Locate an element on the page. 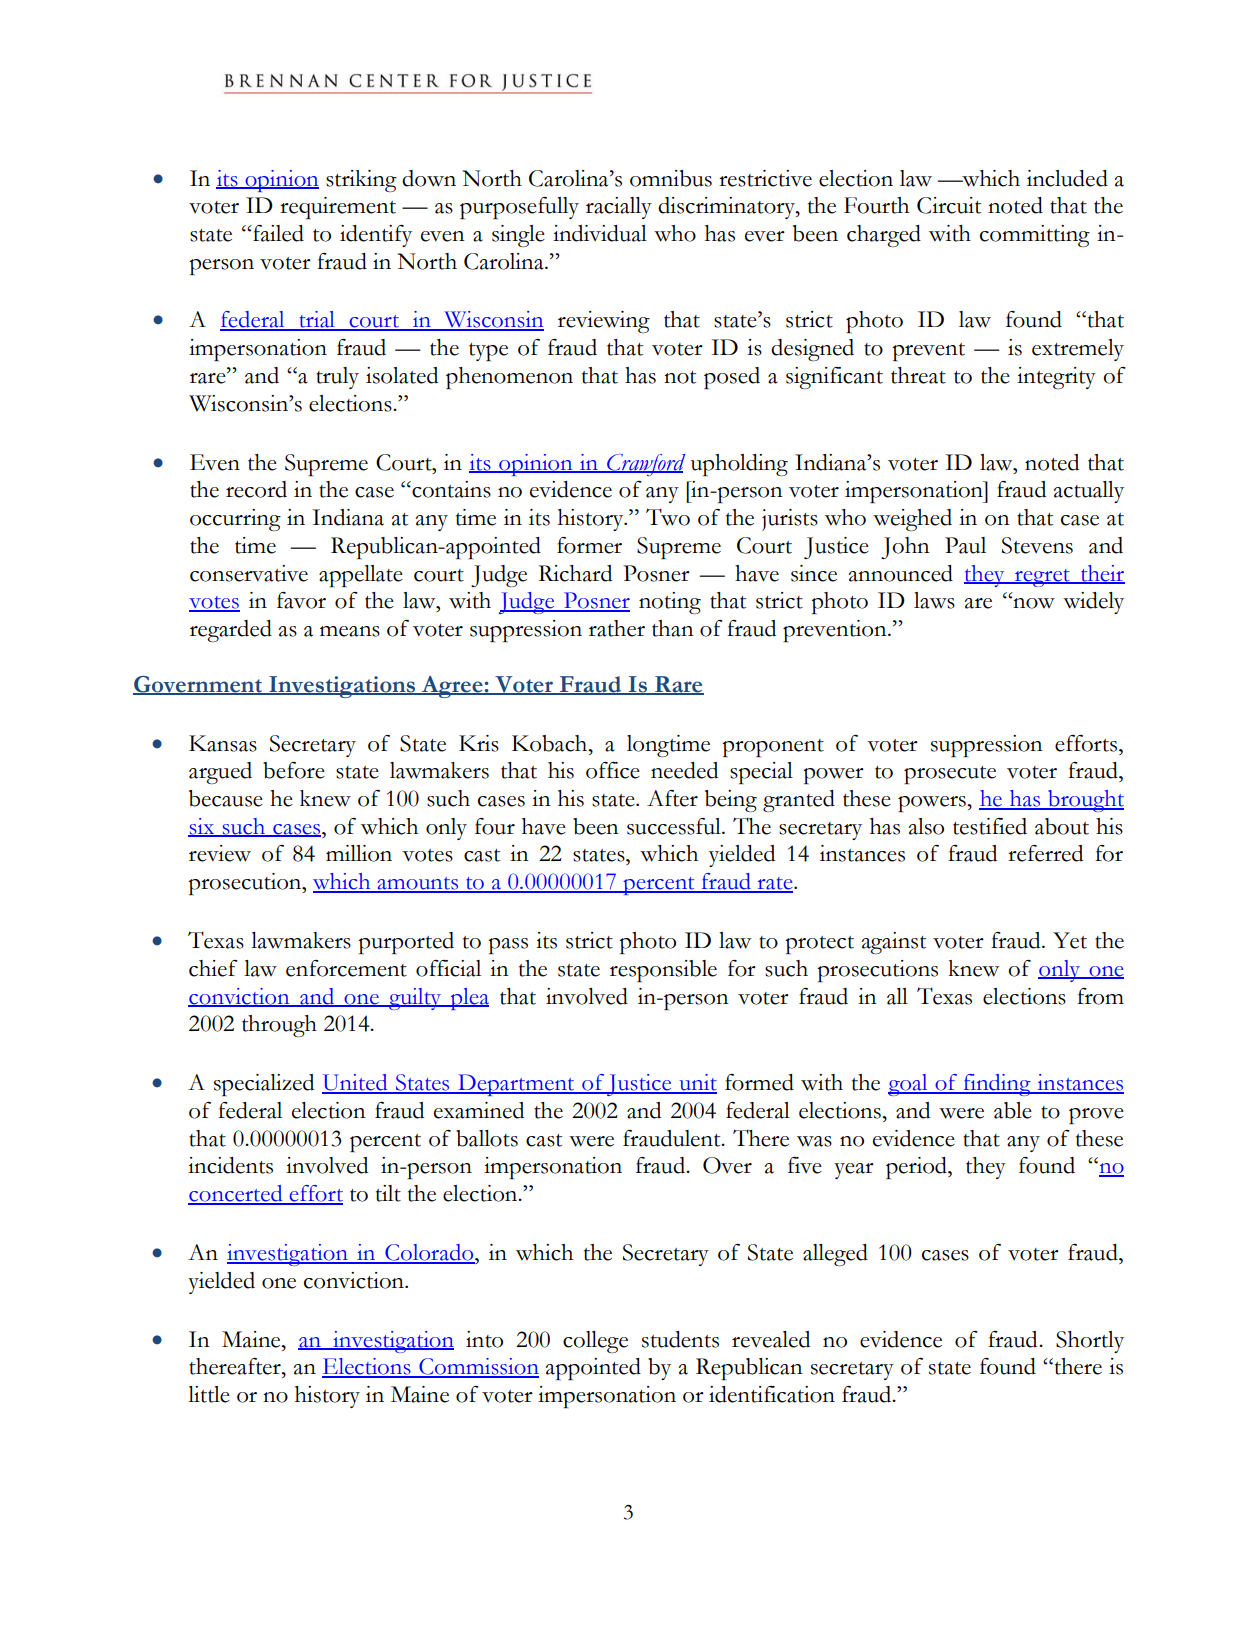 This image has height=1626, width=1257. responsible is located at coordinates (663, 971).
